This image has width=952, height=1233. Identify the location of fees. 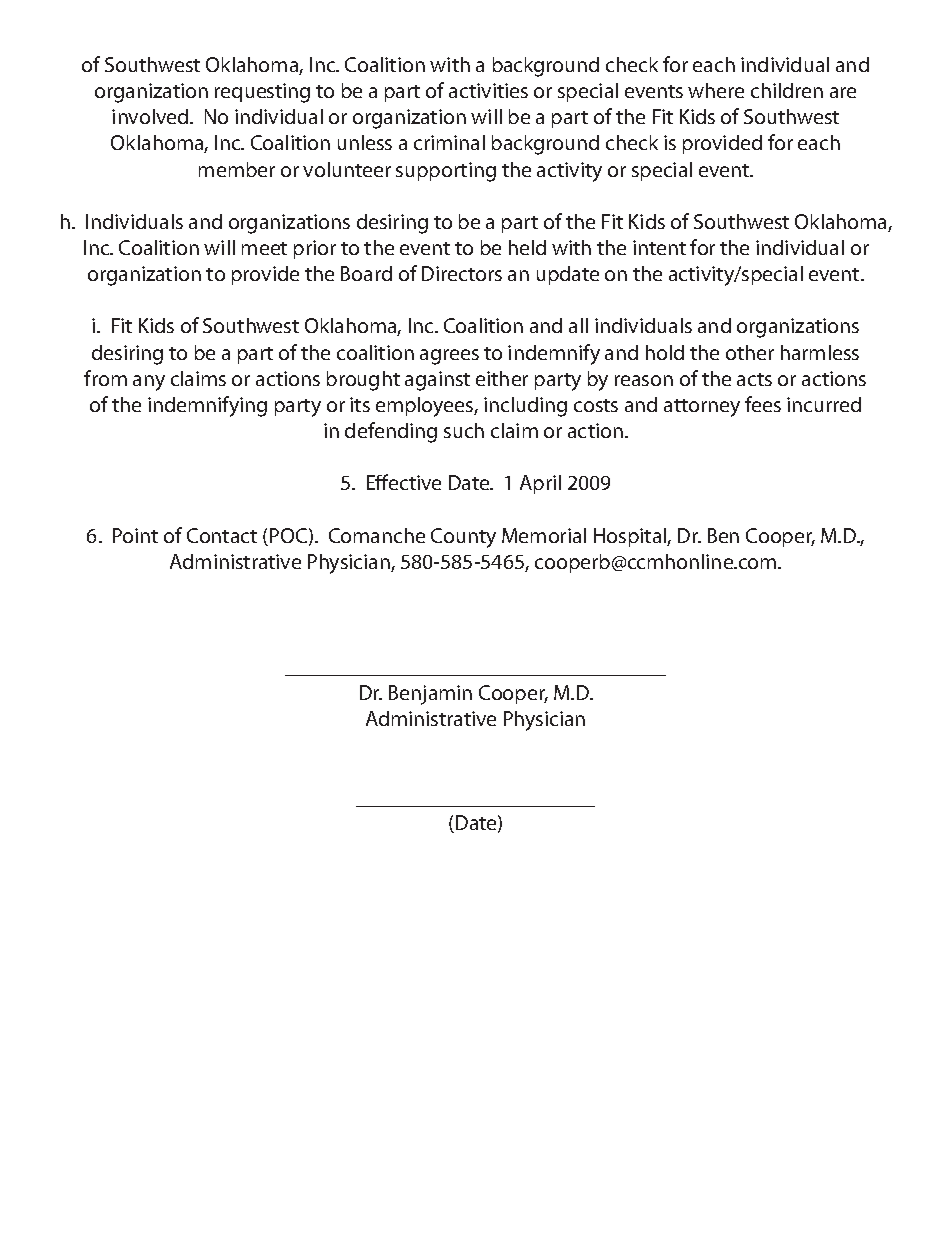
(763, 404).
